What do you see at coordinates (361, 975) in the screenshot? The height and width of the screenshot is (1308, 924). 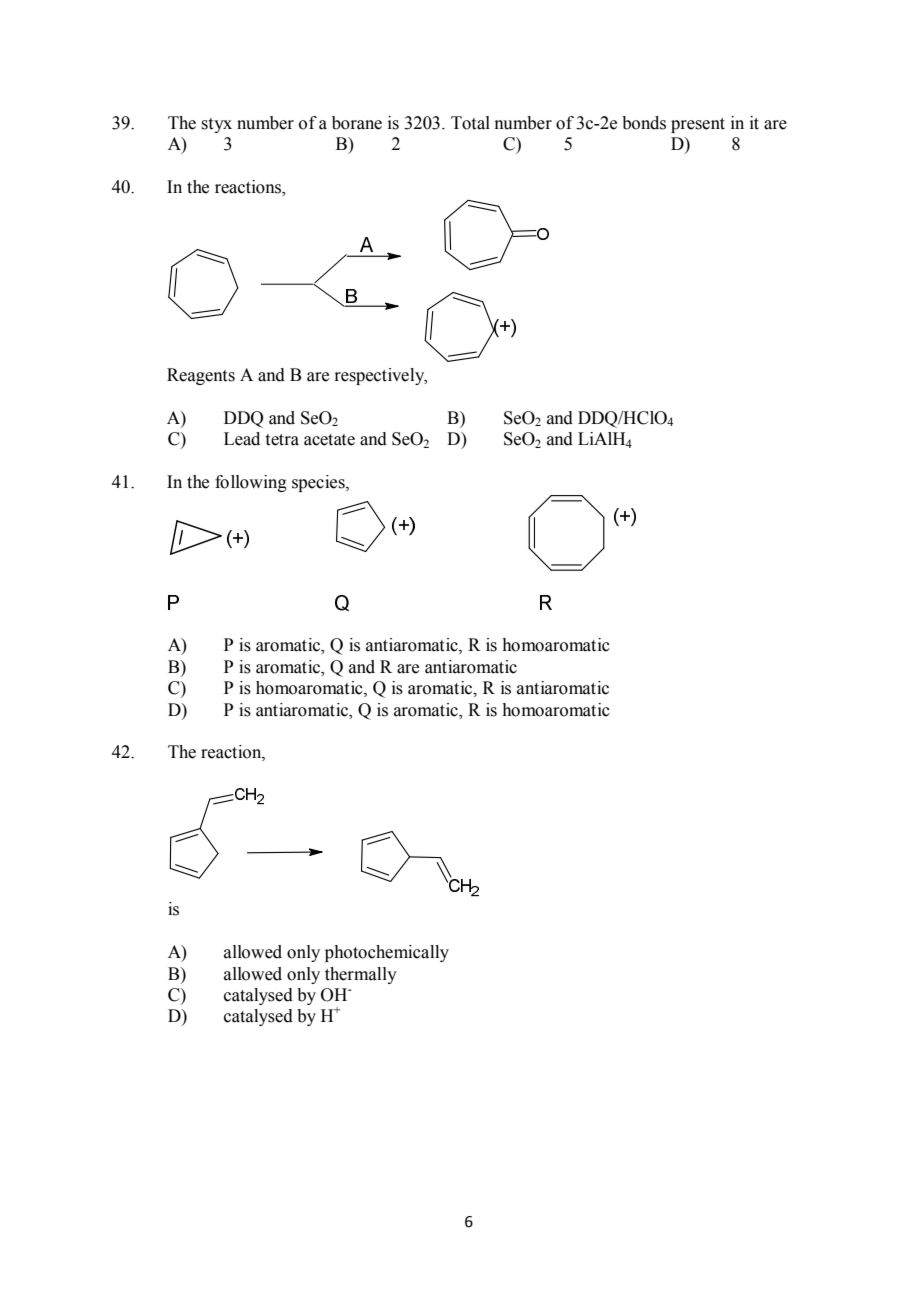 I see `thermally` at bounding box center [361, 975].
